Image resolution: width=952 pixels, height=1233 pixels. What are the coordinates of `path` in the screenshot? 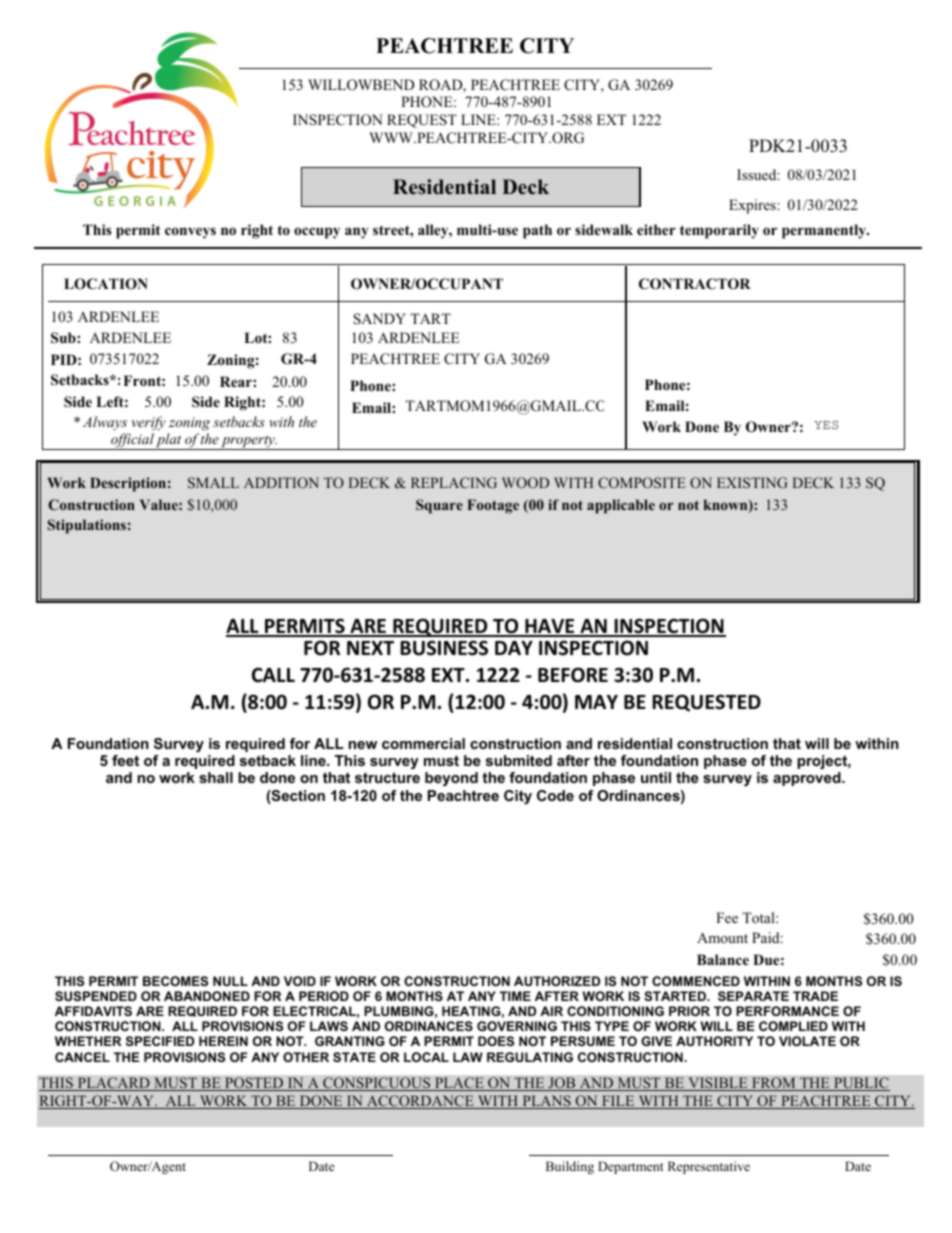 It's located at (537, 231).
